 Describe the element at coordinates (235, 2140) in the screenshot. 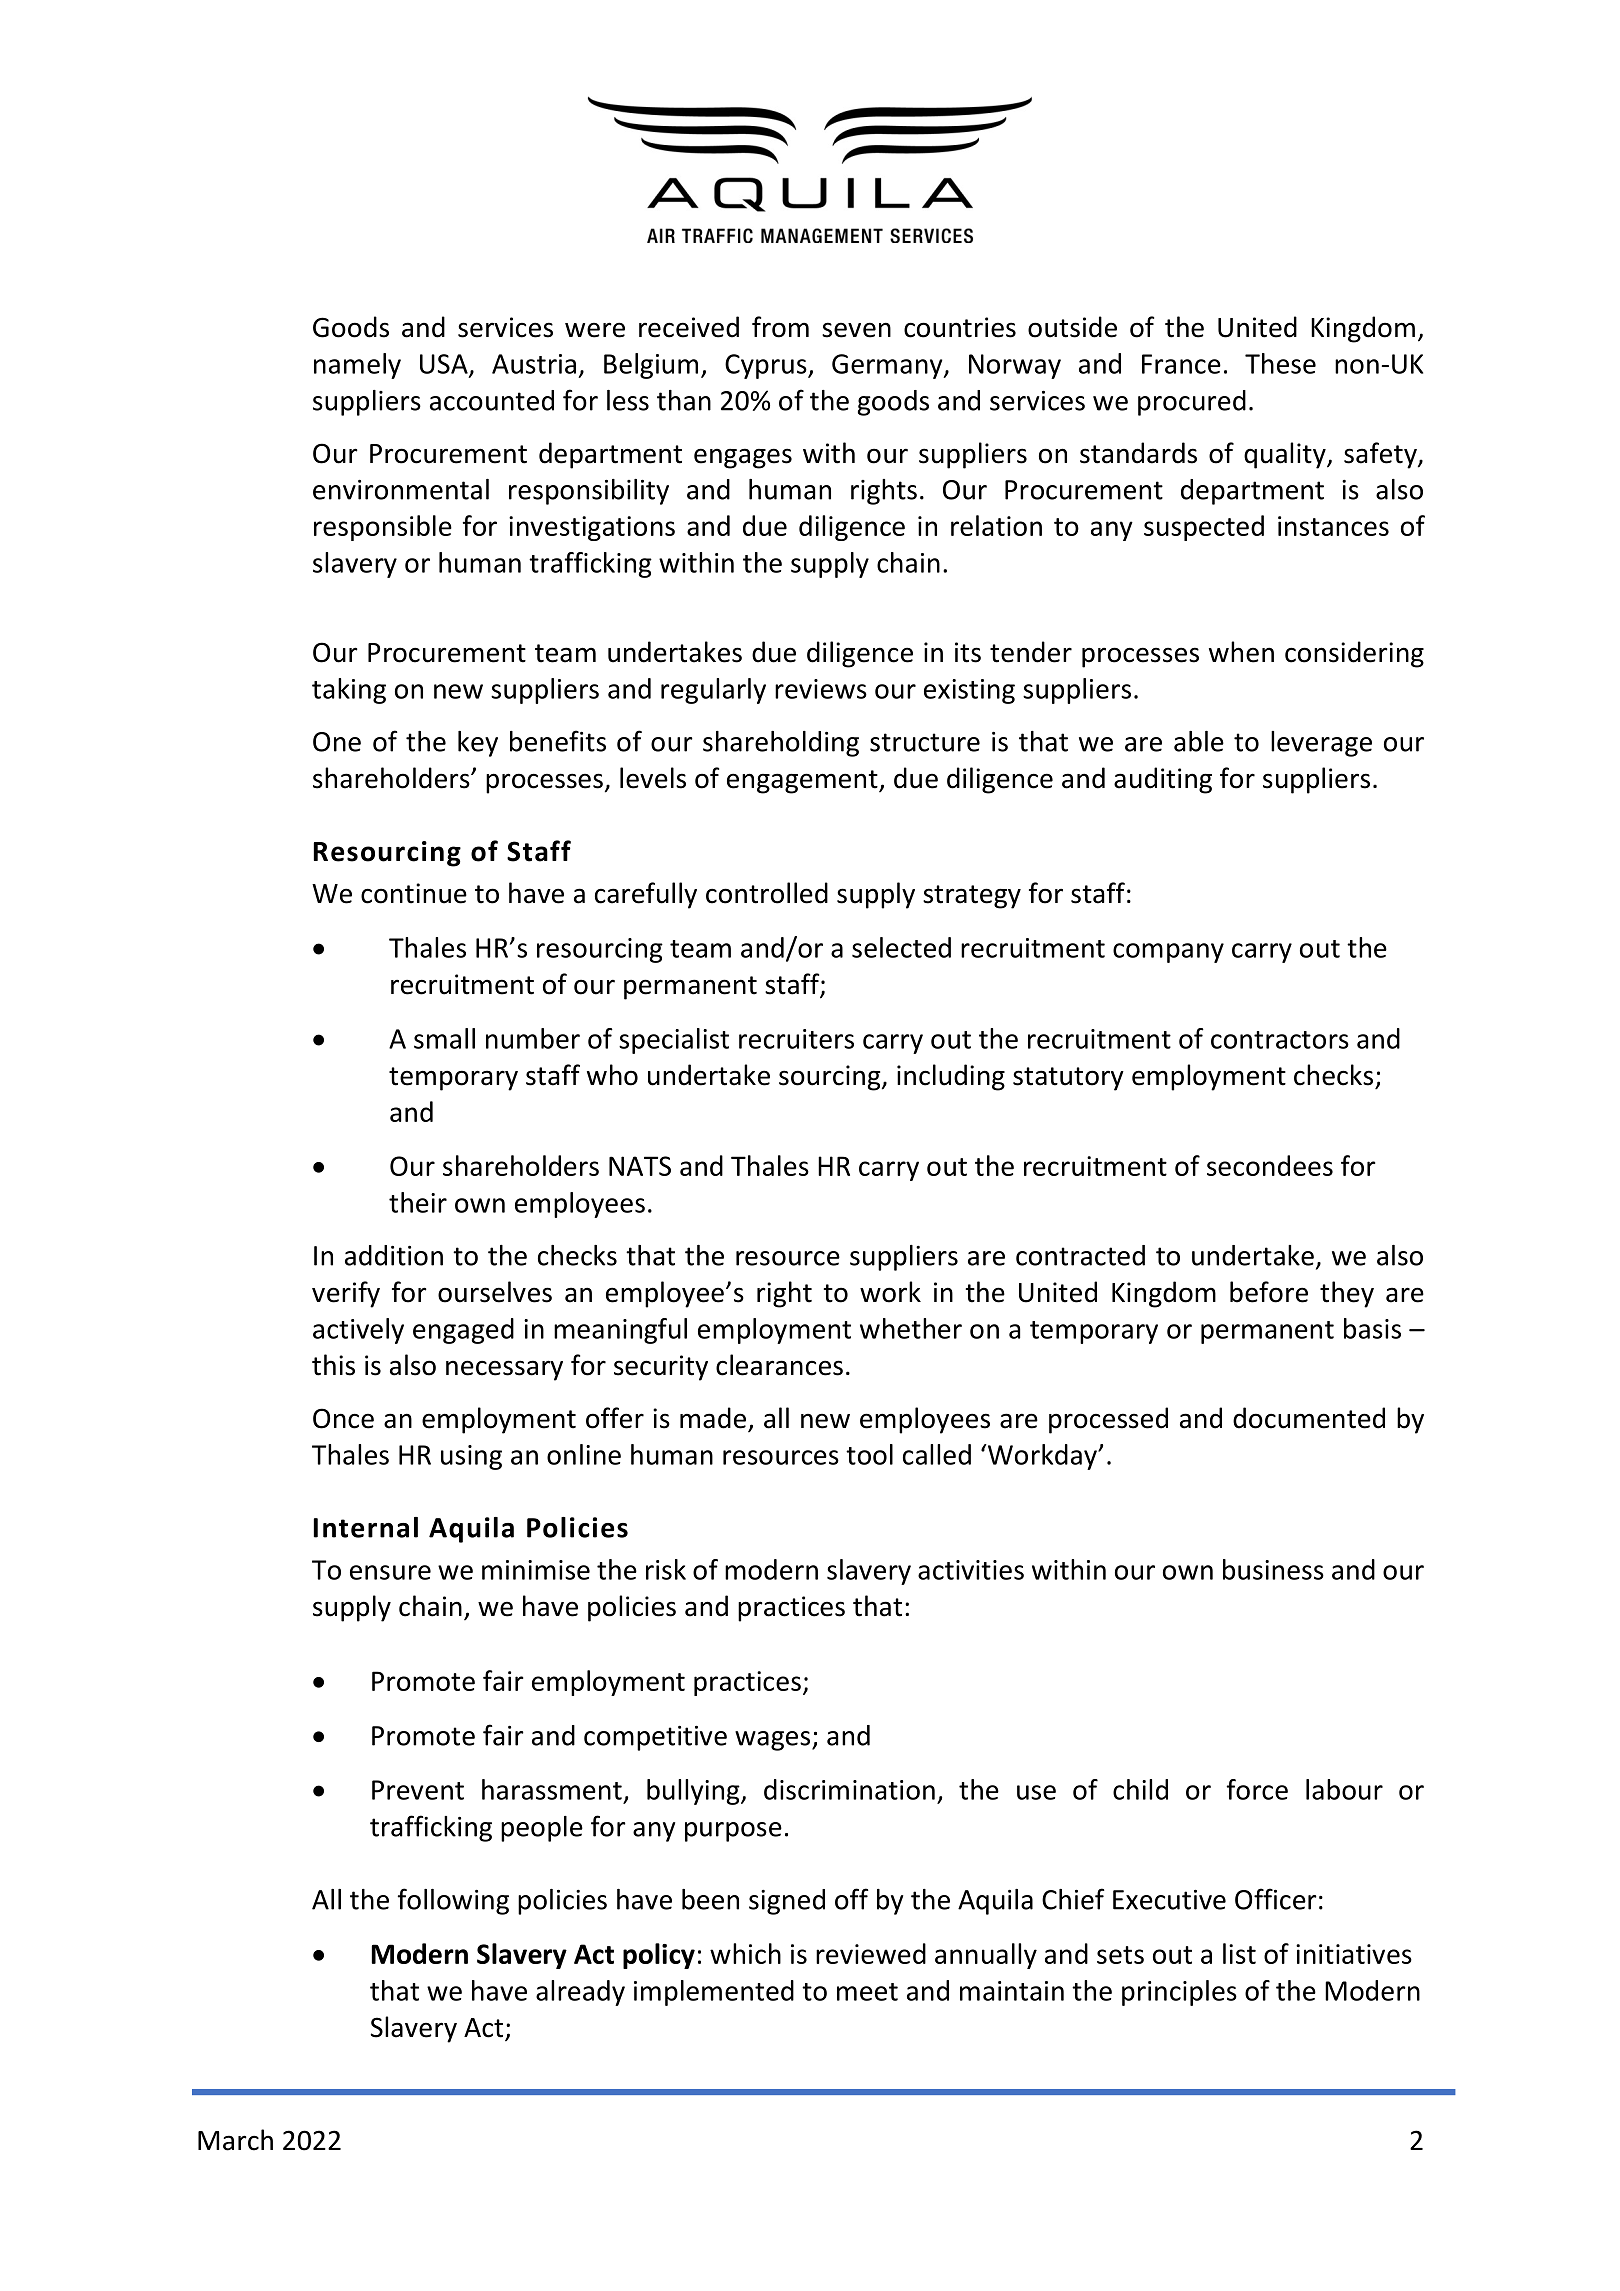

I see `March` at that location.
